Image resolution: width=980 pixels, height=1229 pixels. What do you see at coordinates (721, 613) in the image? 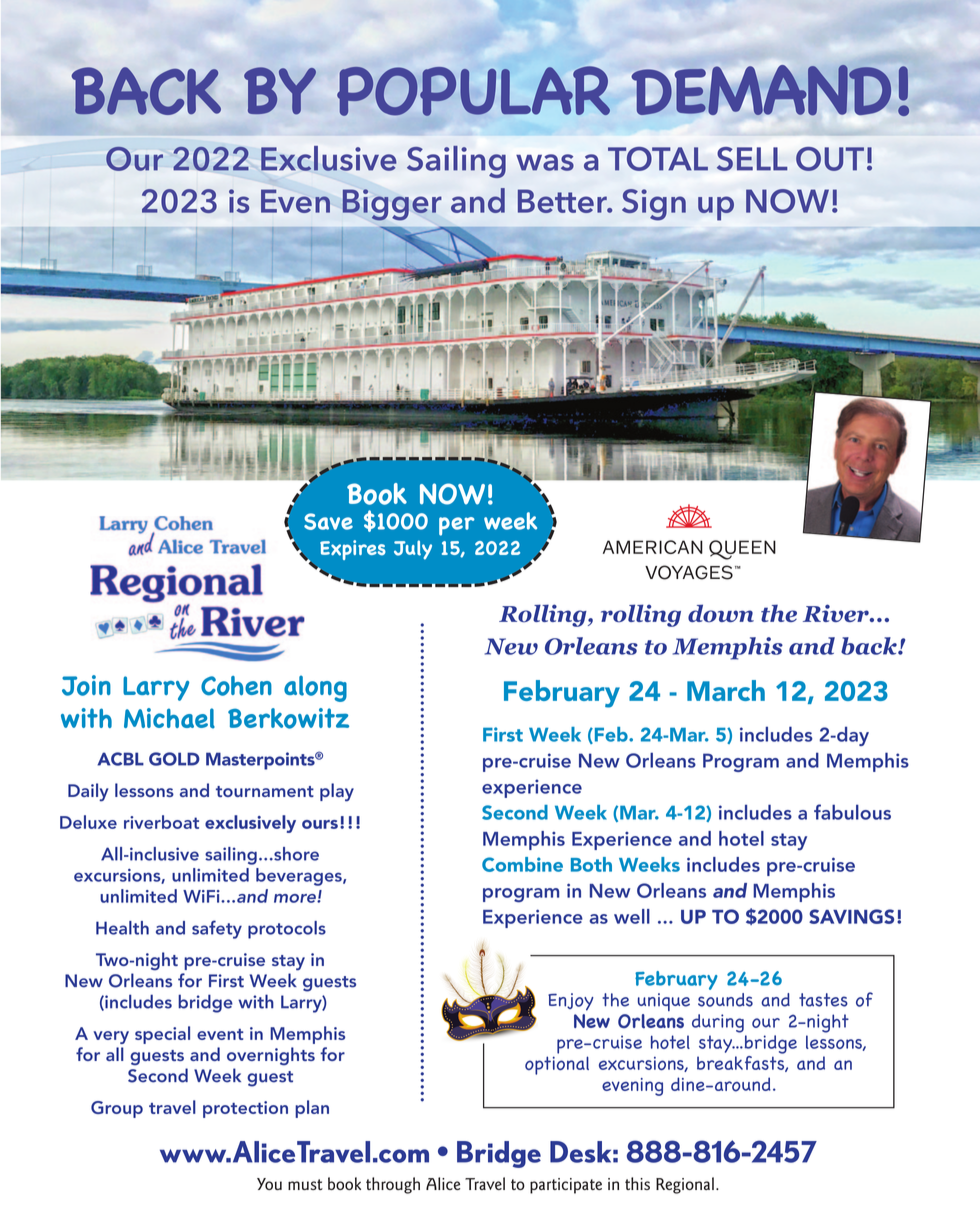
I see `down` at bounding box center [721, 613].
